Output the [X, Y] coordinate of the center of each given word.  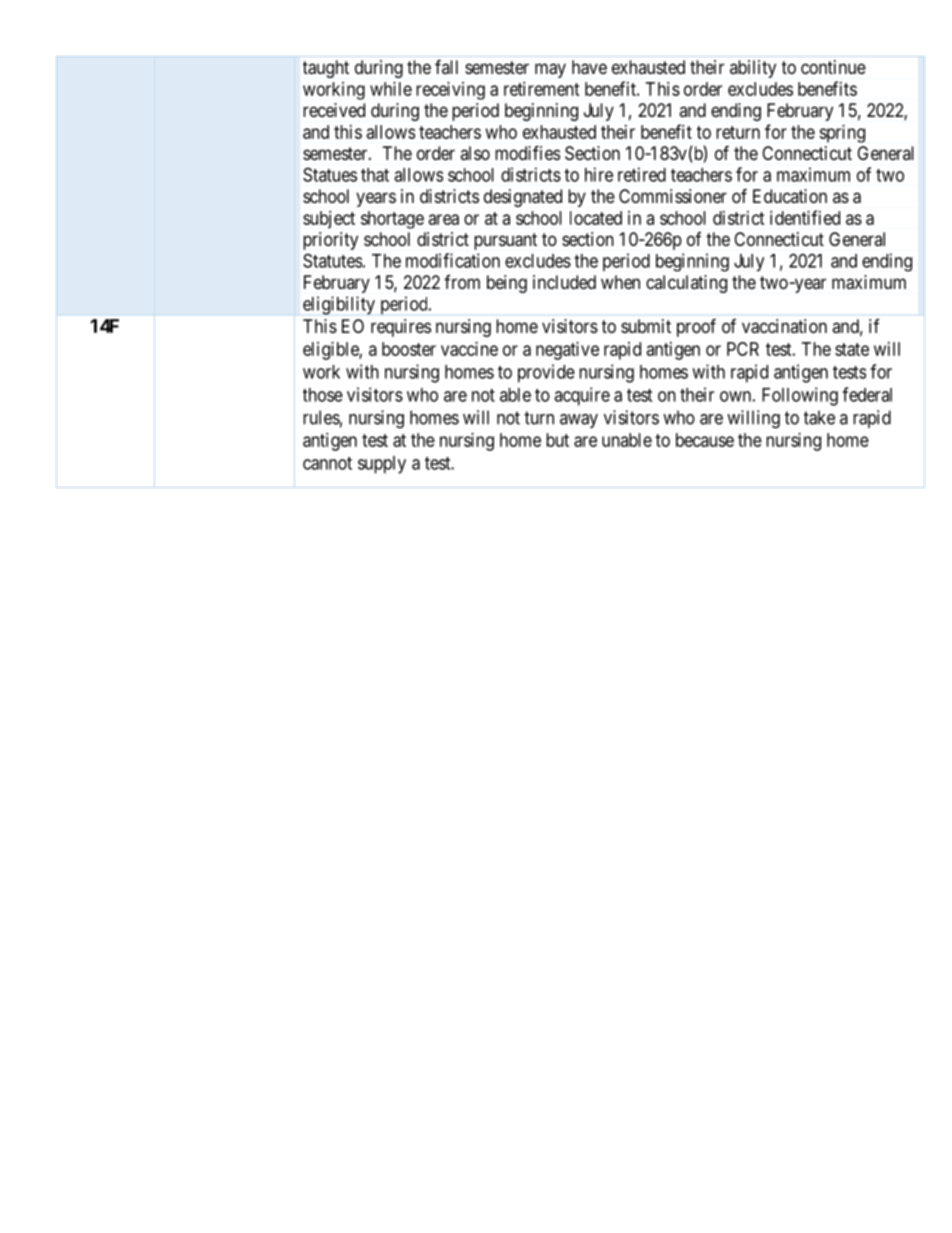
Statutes [332, 260]
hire [599, 174]
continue [833, 67]
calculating [686, 284]
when [620, 282]
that [375, 175]
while [391, 89]
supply [382, 465]
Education [790, 196]
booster [409, 349]
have [589, 67]
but [557, 440]
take [819, 417]
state [852, 349]
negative [567, 351]
